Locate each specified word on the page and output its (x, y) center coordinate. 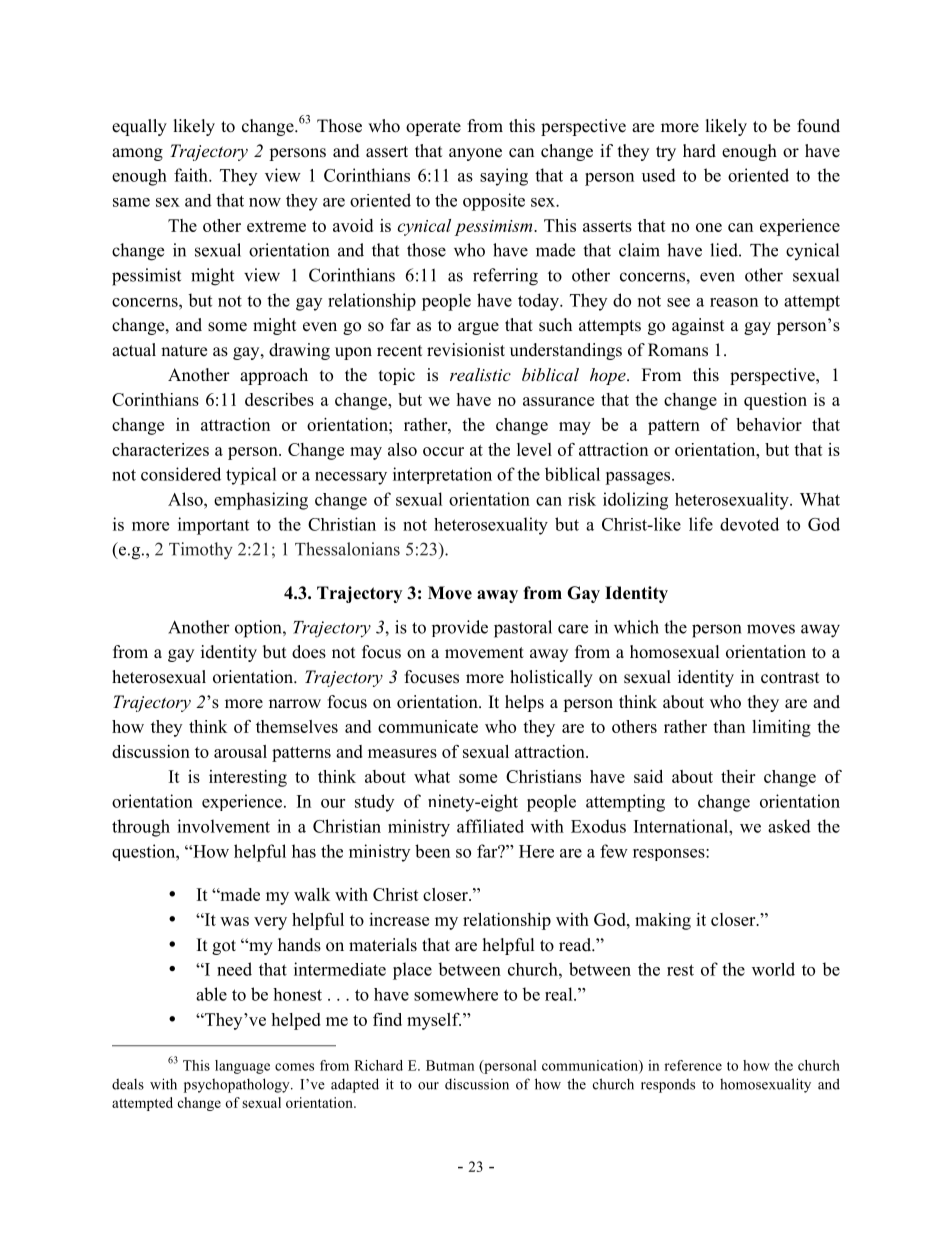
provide (460, 628)
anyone (475, 154)
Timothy (201, 551)
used (659, 175)
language (242, 1067)
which (636, 627)
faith (192, 175)
